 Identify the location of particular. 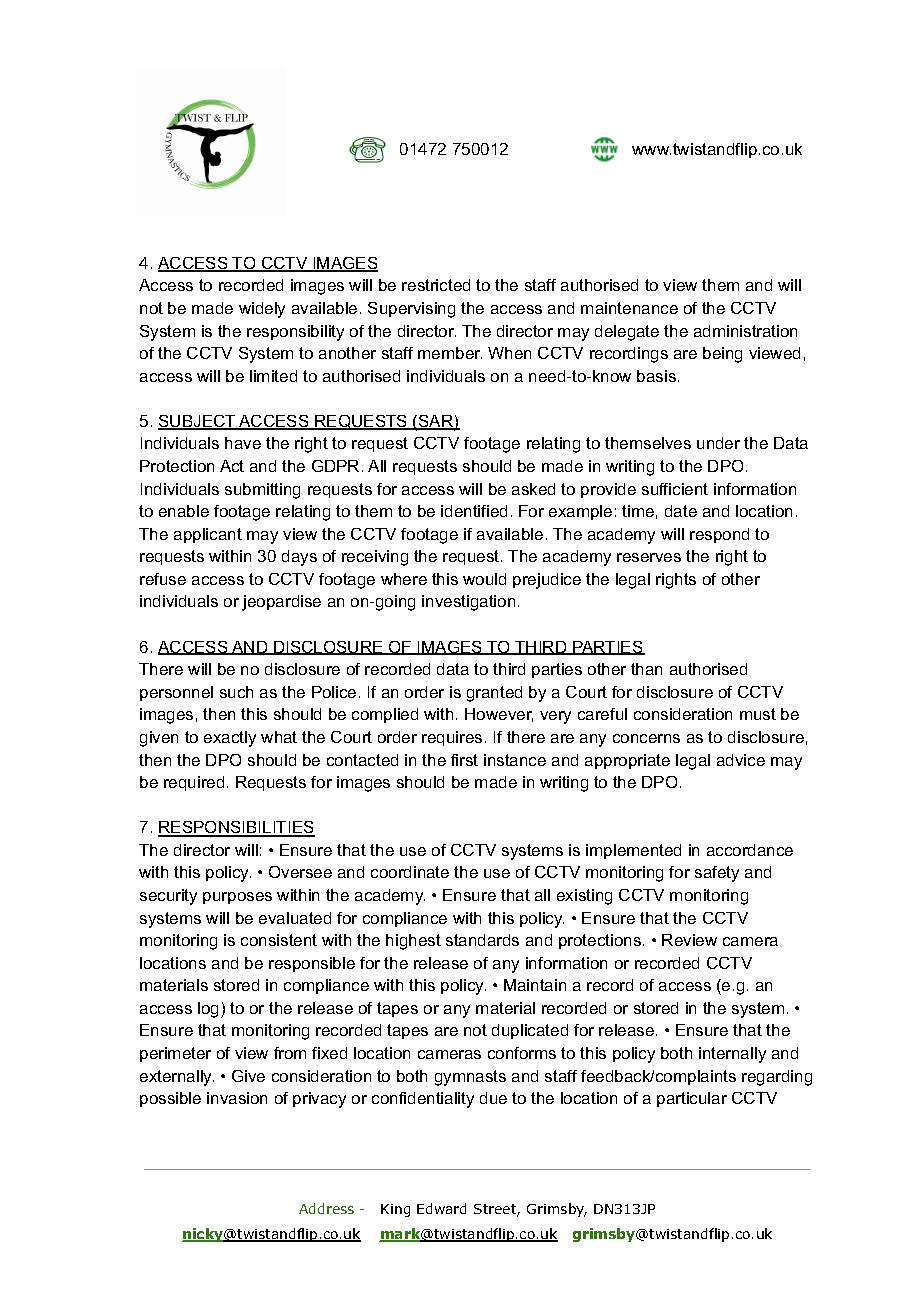
(692, 1099).
